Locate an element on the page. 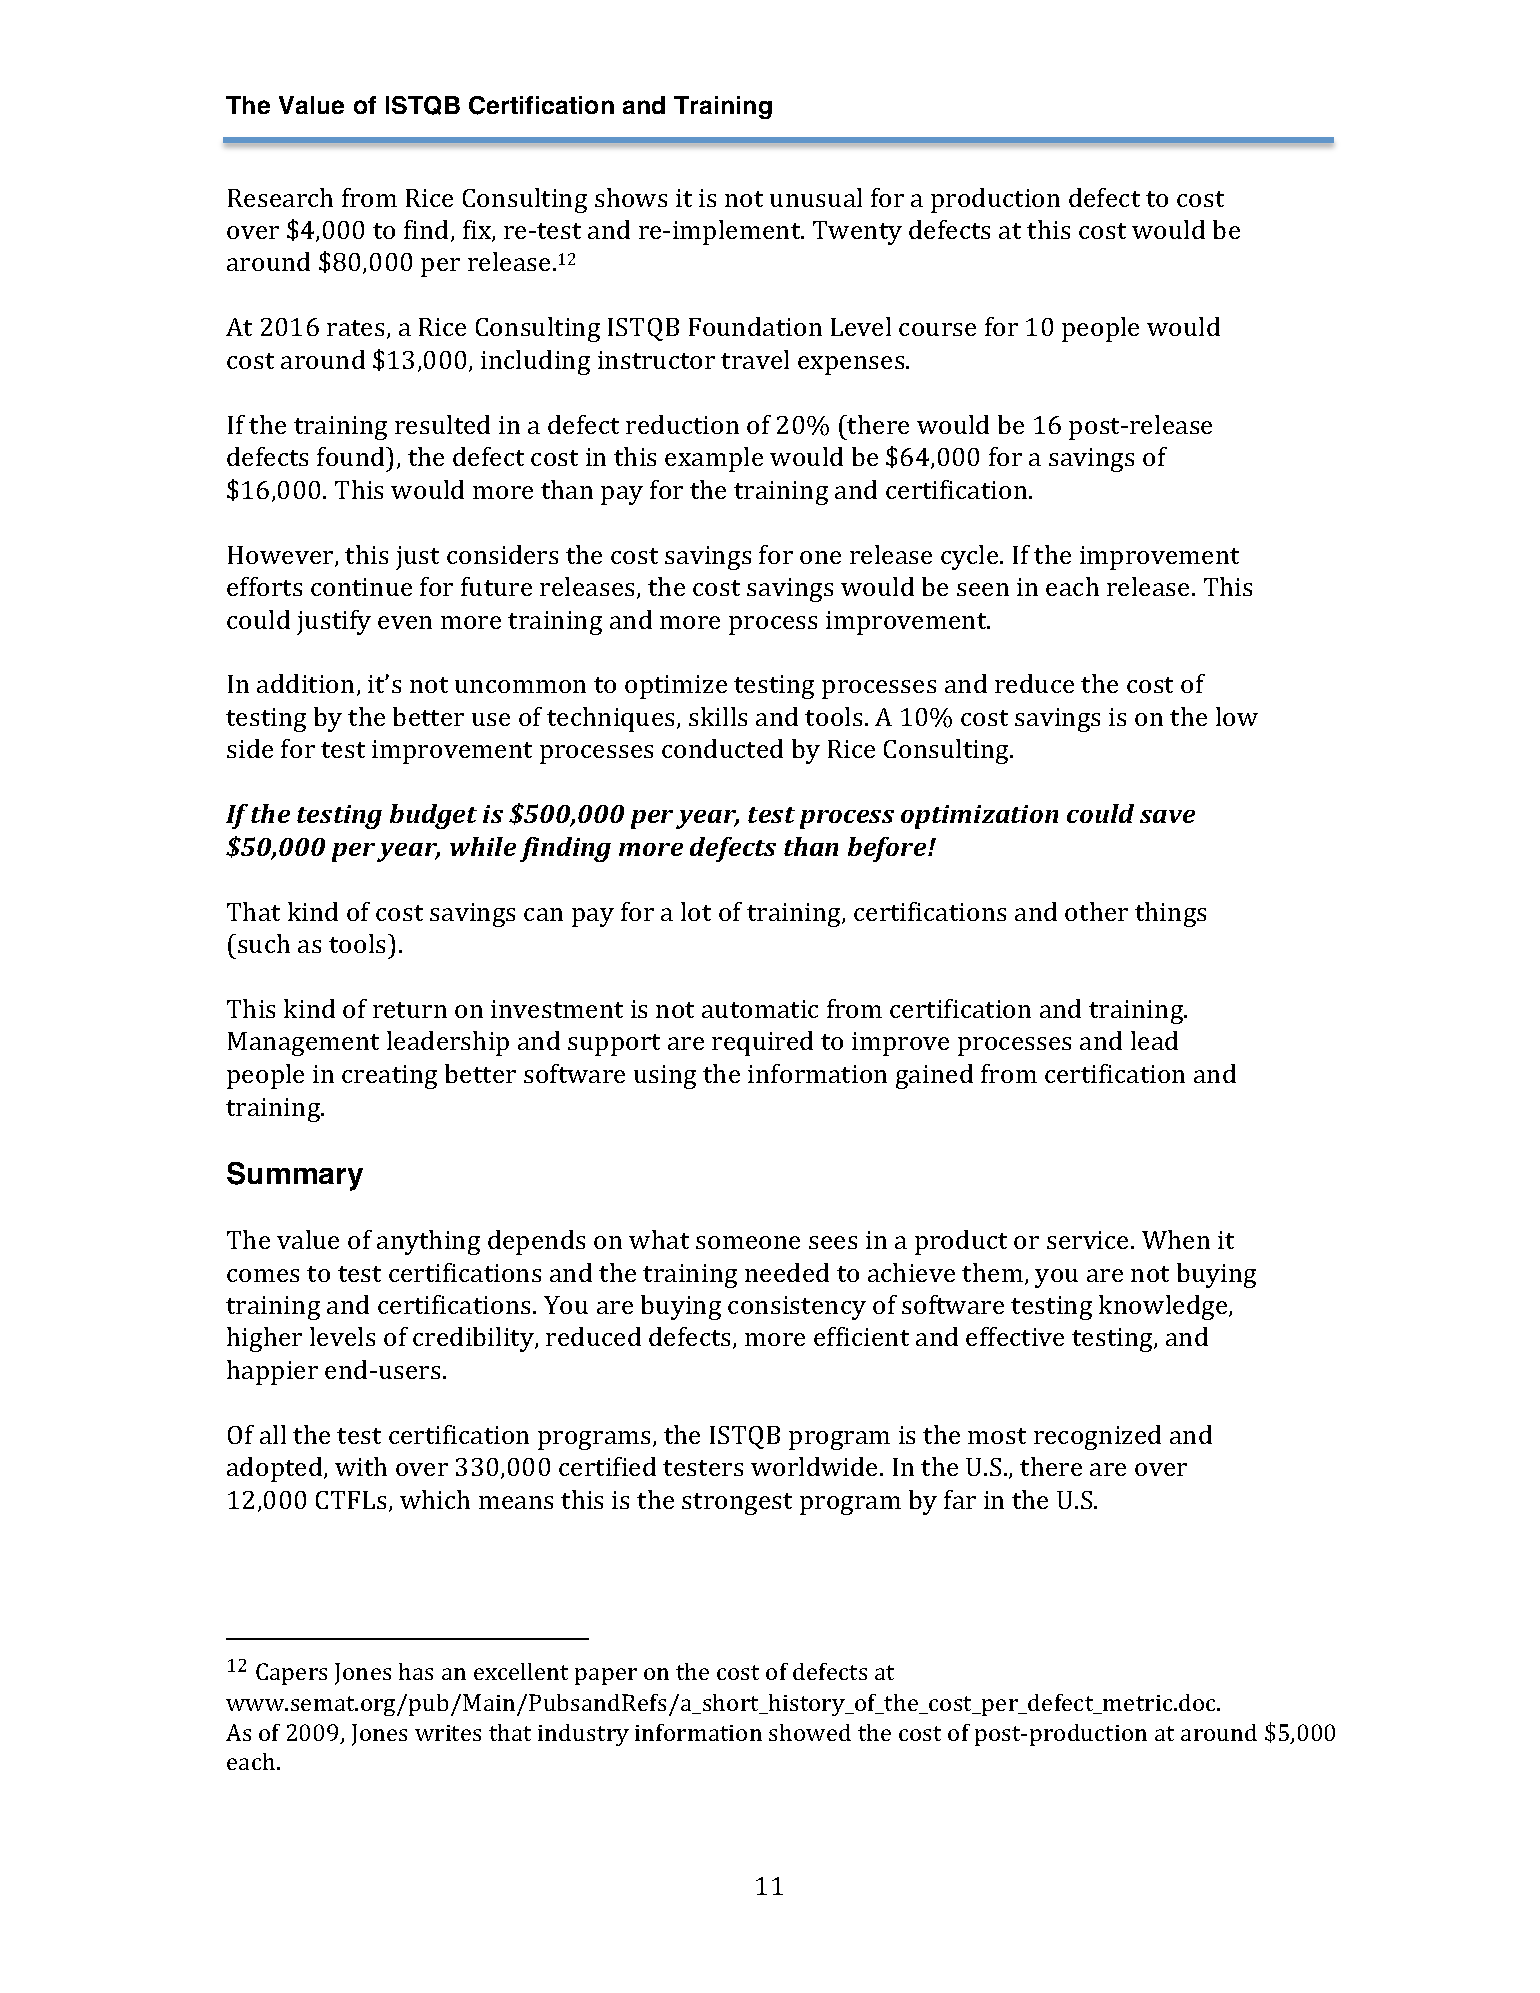 This page has width=1540, height=1993. save is located at coordinates (1167, 816).
